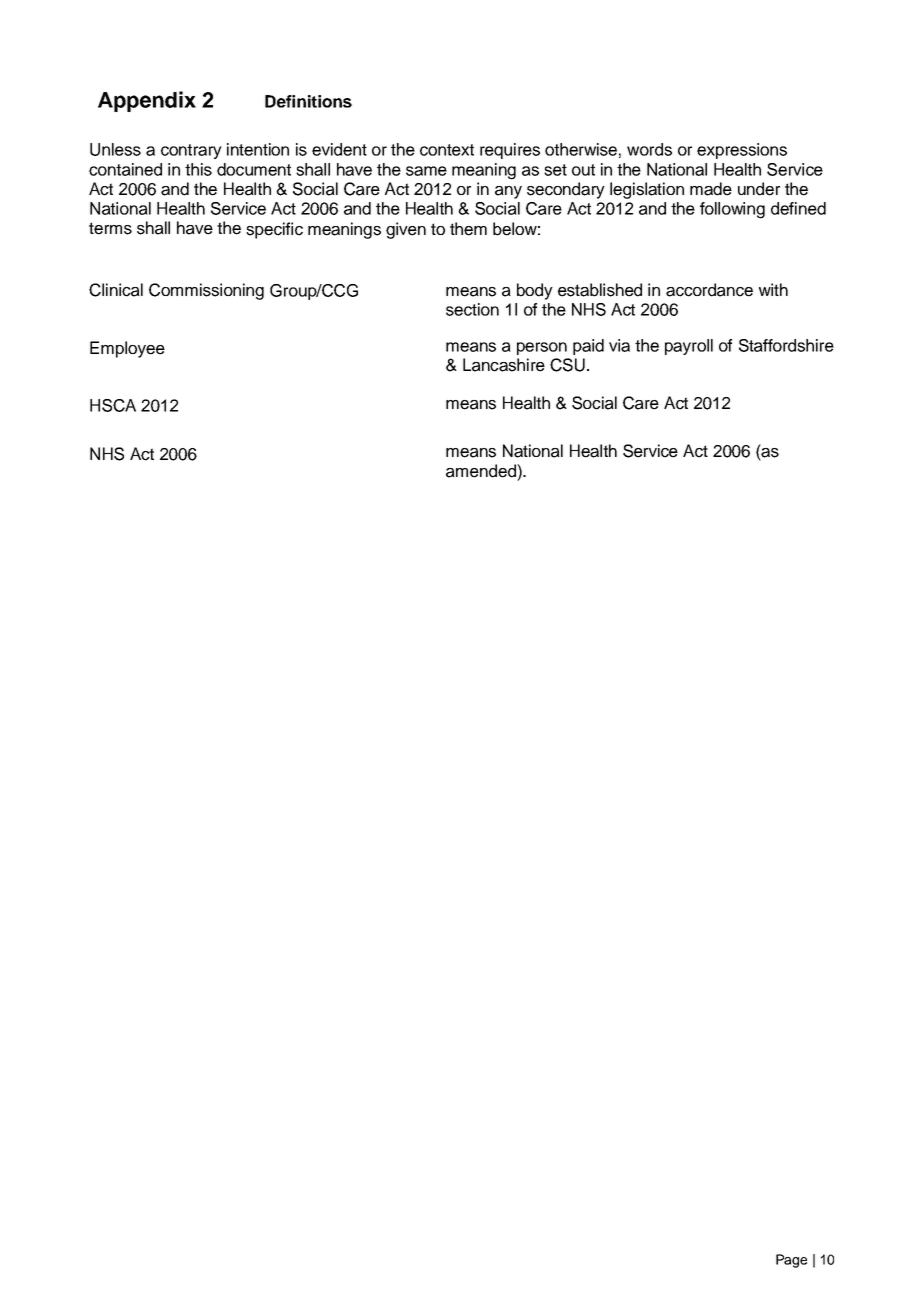 The width and height of the page is (924, 1305). Describe the element at coordinates (504, 365) in the page. I see `Lancashire` at that location.
